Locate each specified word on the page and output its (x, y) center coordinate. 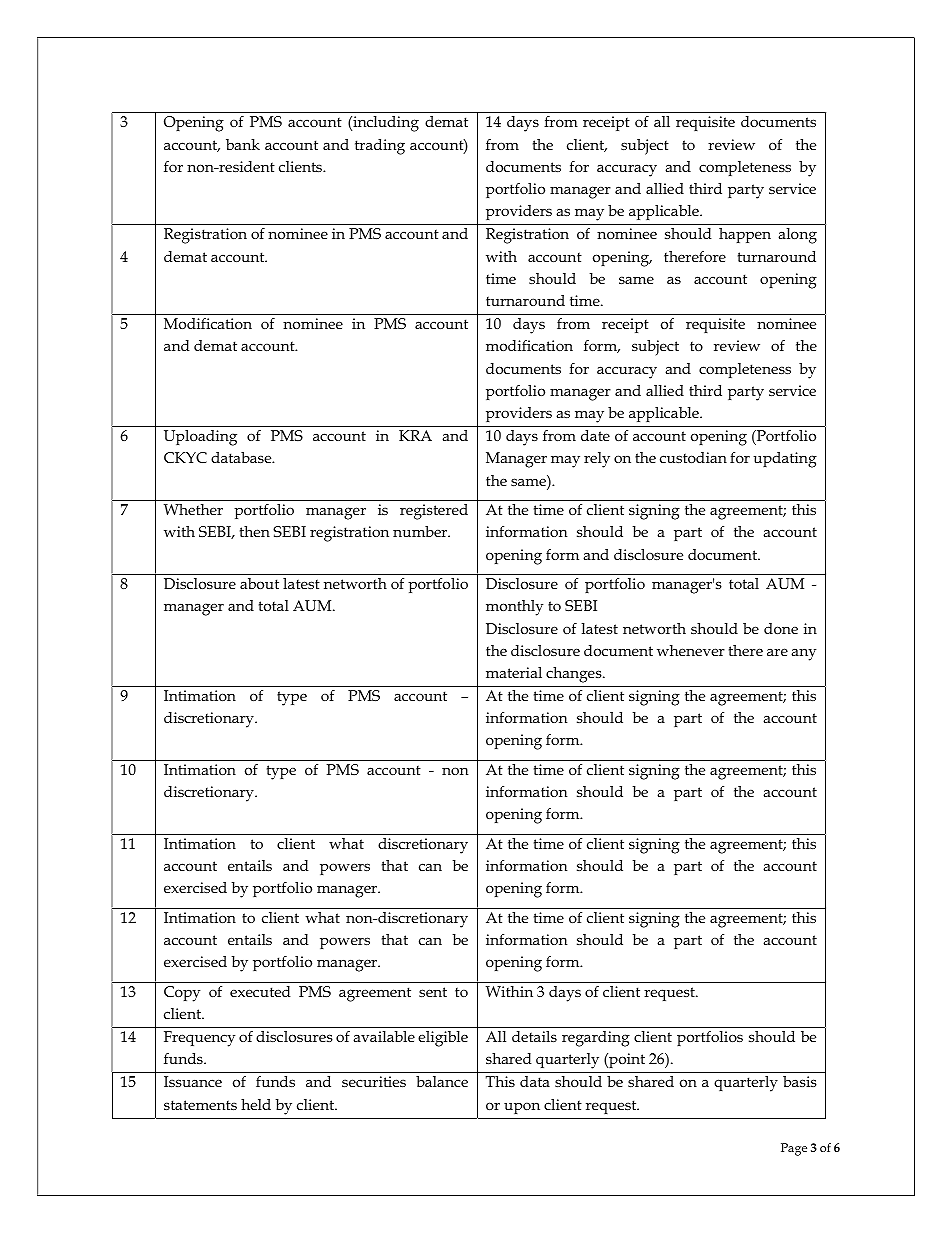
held (256, 1104)
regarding (596, 1039)
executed (260, 991)
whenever (691, 650)
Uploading (200, 438)
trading (380, 147)
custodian (693, 457)
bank (243, 144)
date (595, 435)
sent (433, 992)
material (514, 672)
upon (522, 1108)
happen (745, 235)
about (259, 583)
